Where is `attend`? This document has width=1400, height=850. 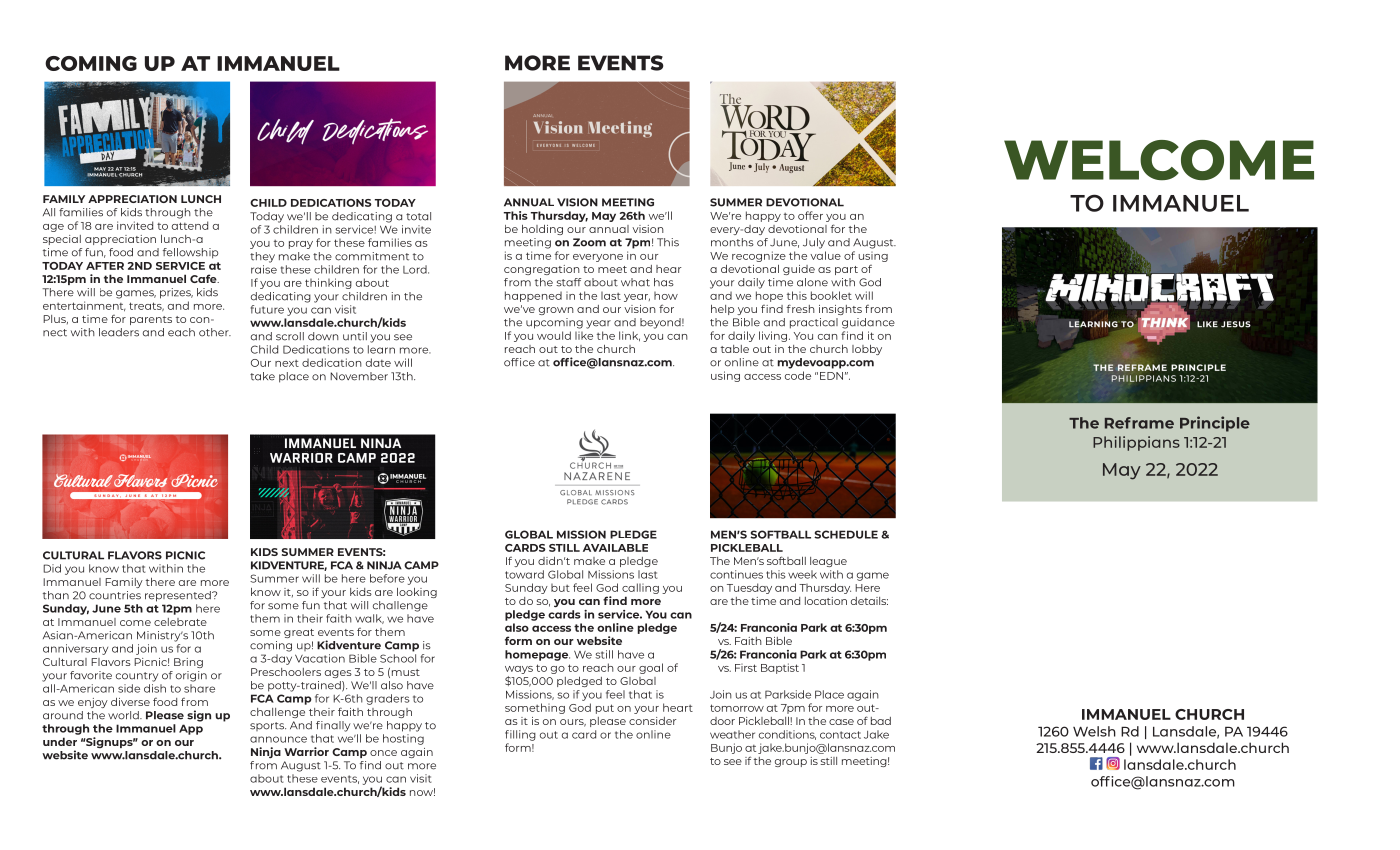
attend is located at coordinates (190, 225).
